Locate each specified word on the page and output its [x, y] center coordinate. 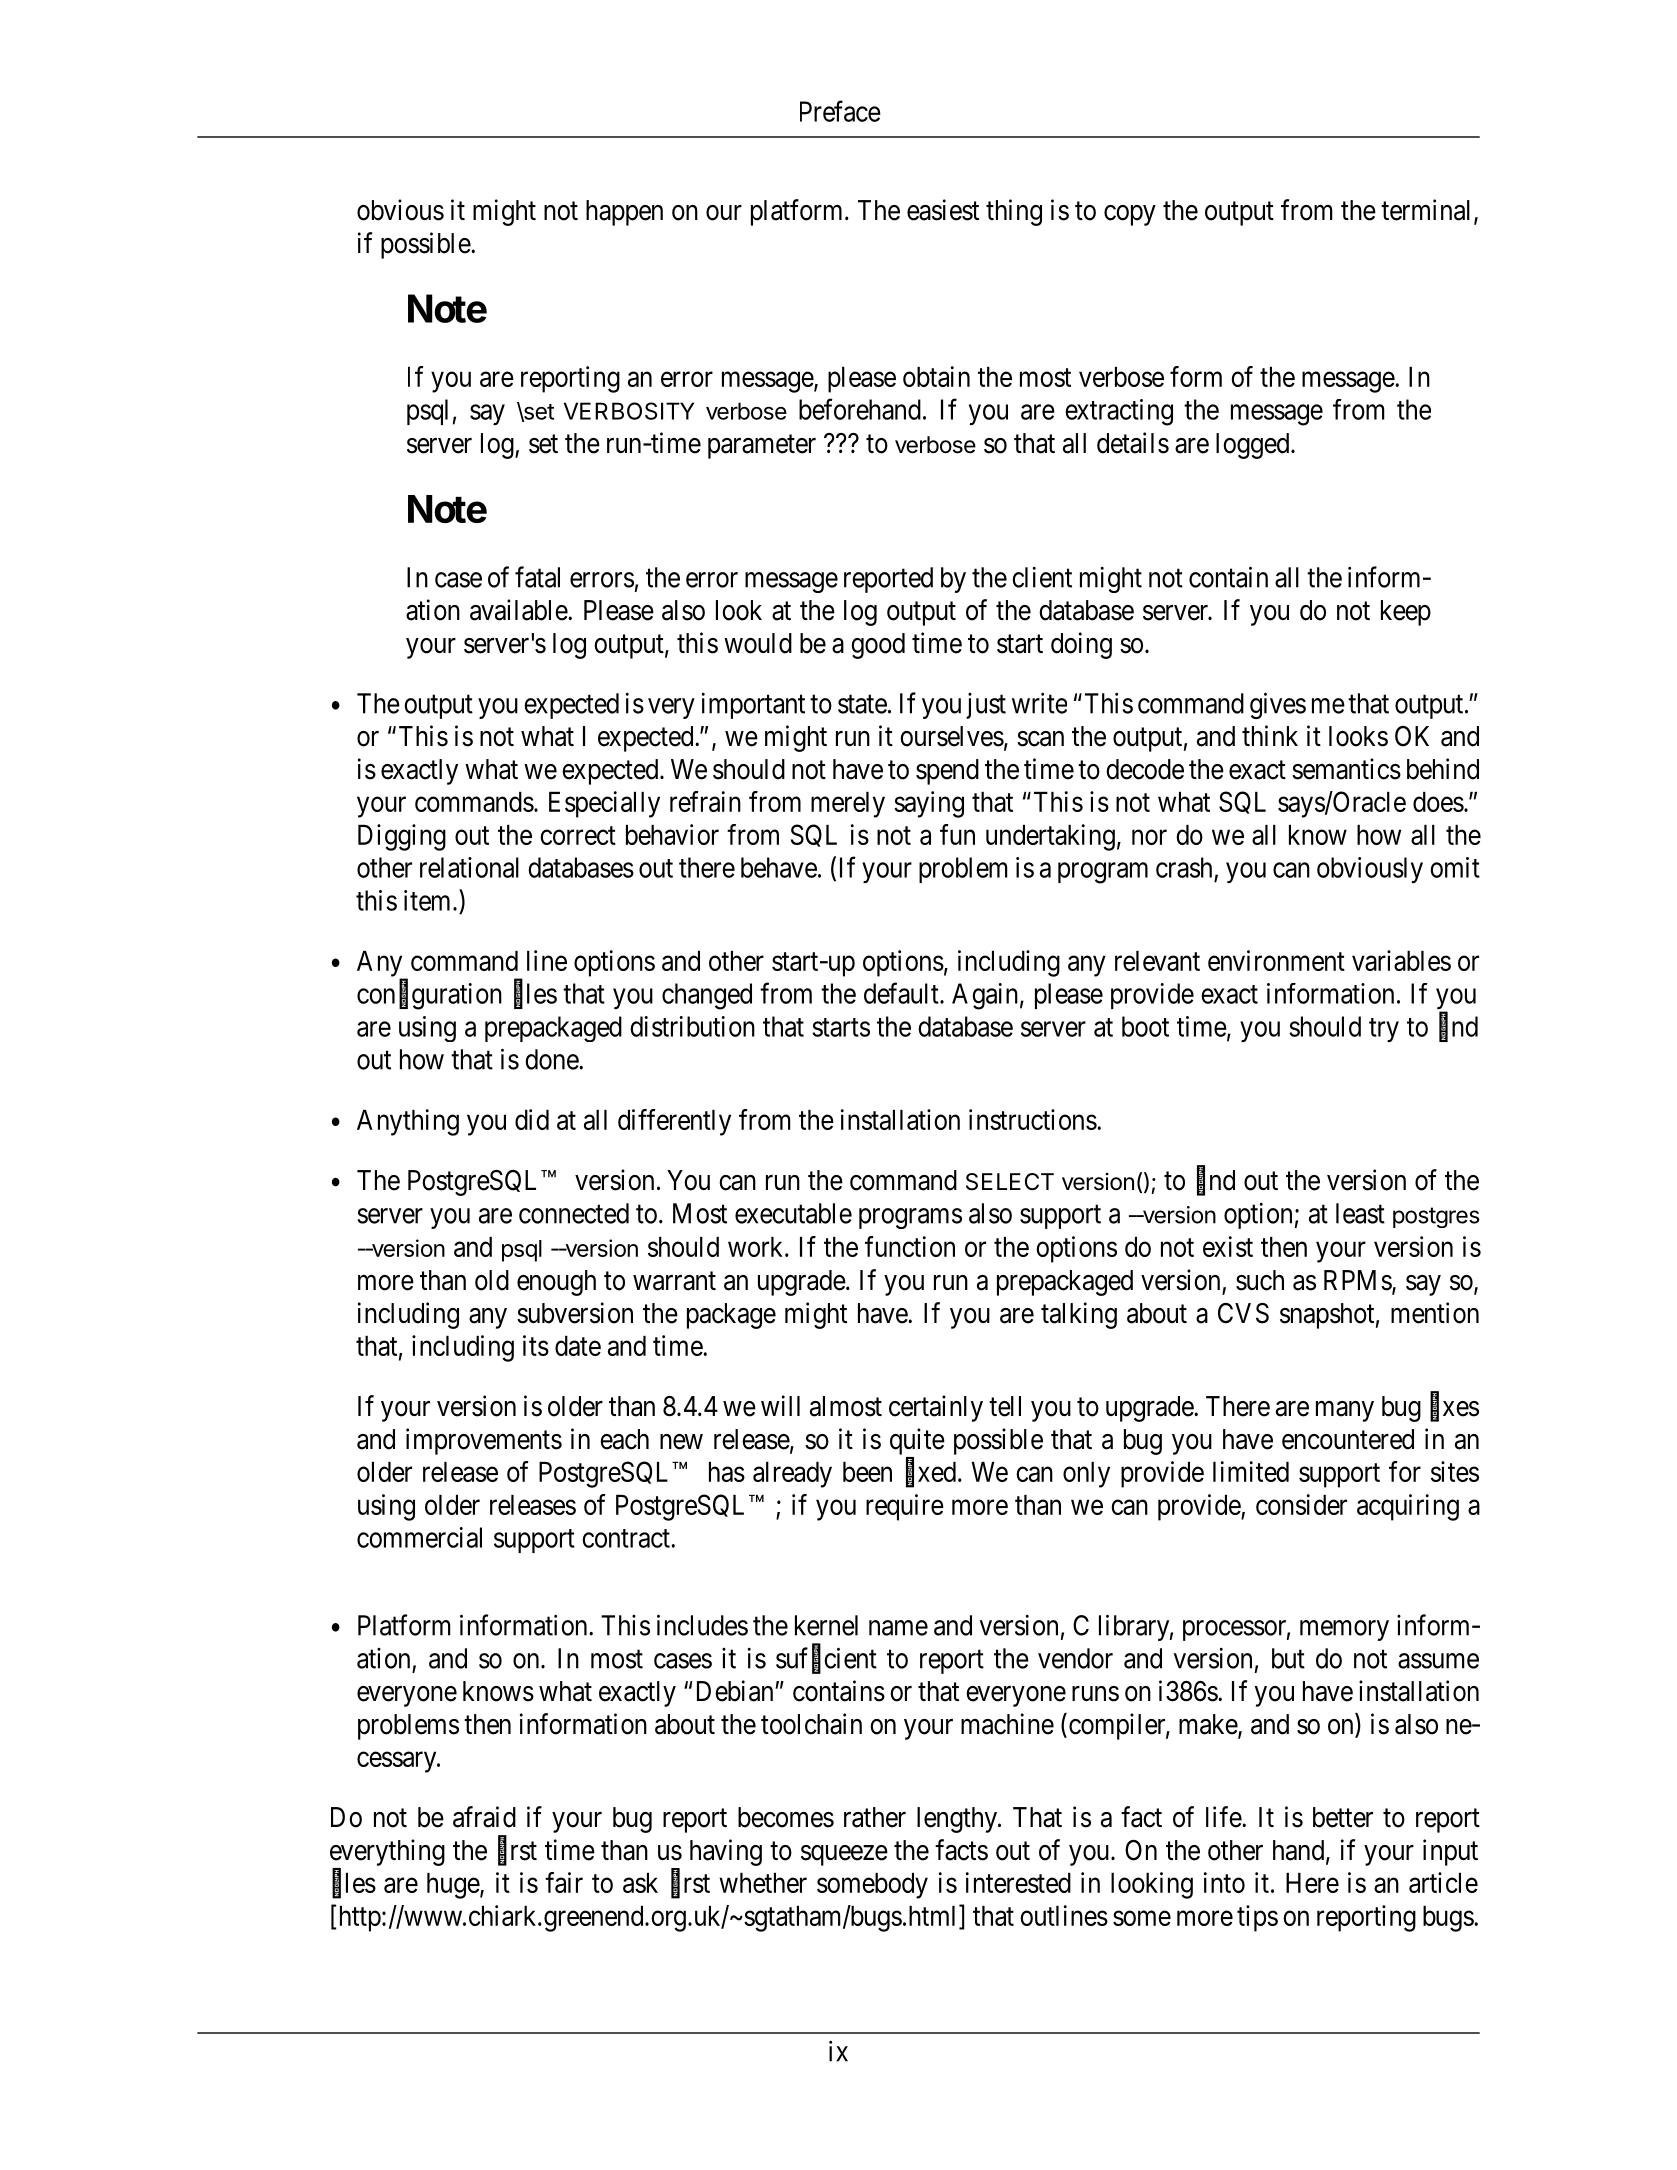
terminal [1428, 211]
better [1343, 1817]
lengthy [958, 1820]
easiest [943, 210]
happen [624, 213]
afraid [484, 1817]
